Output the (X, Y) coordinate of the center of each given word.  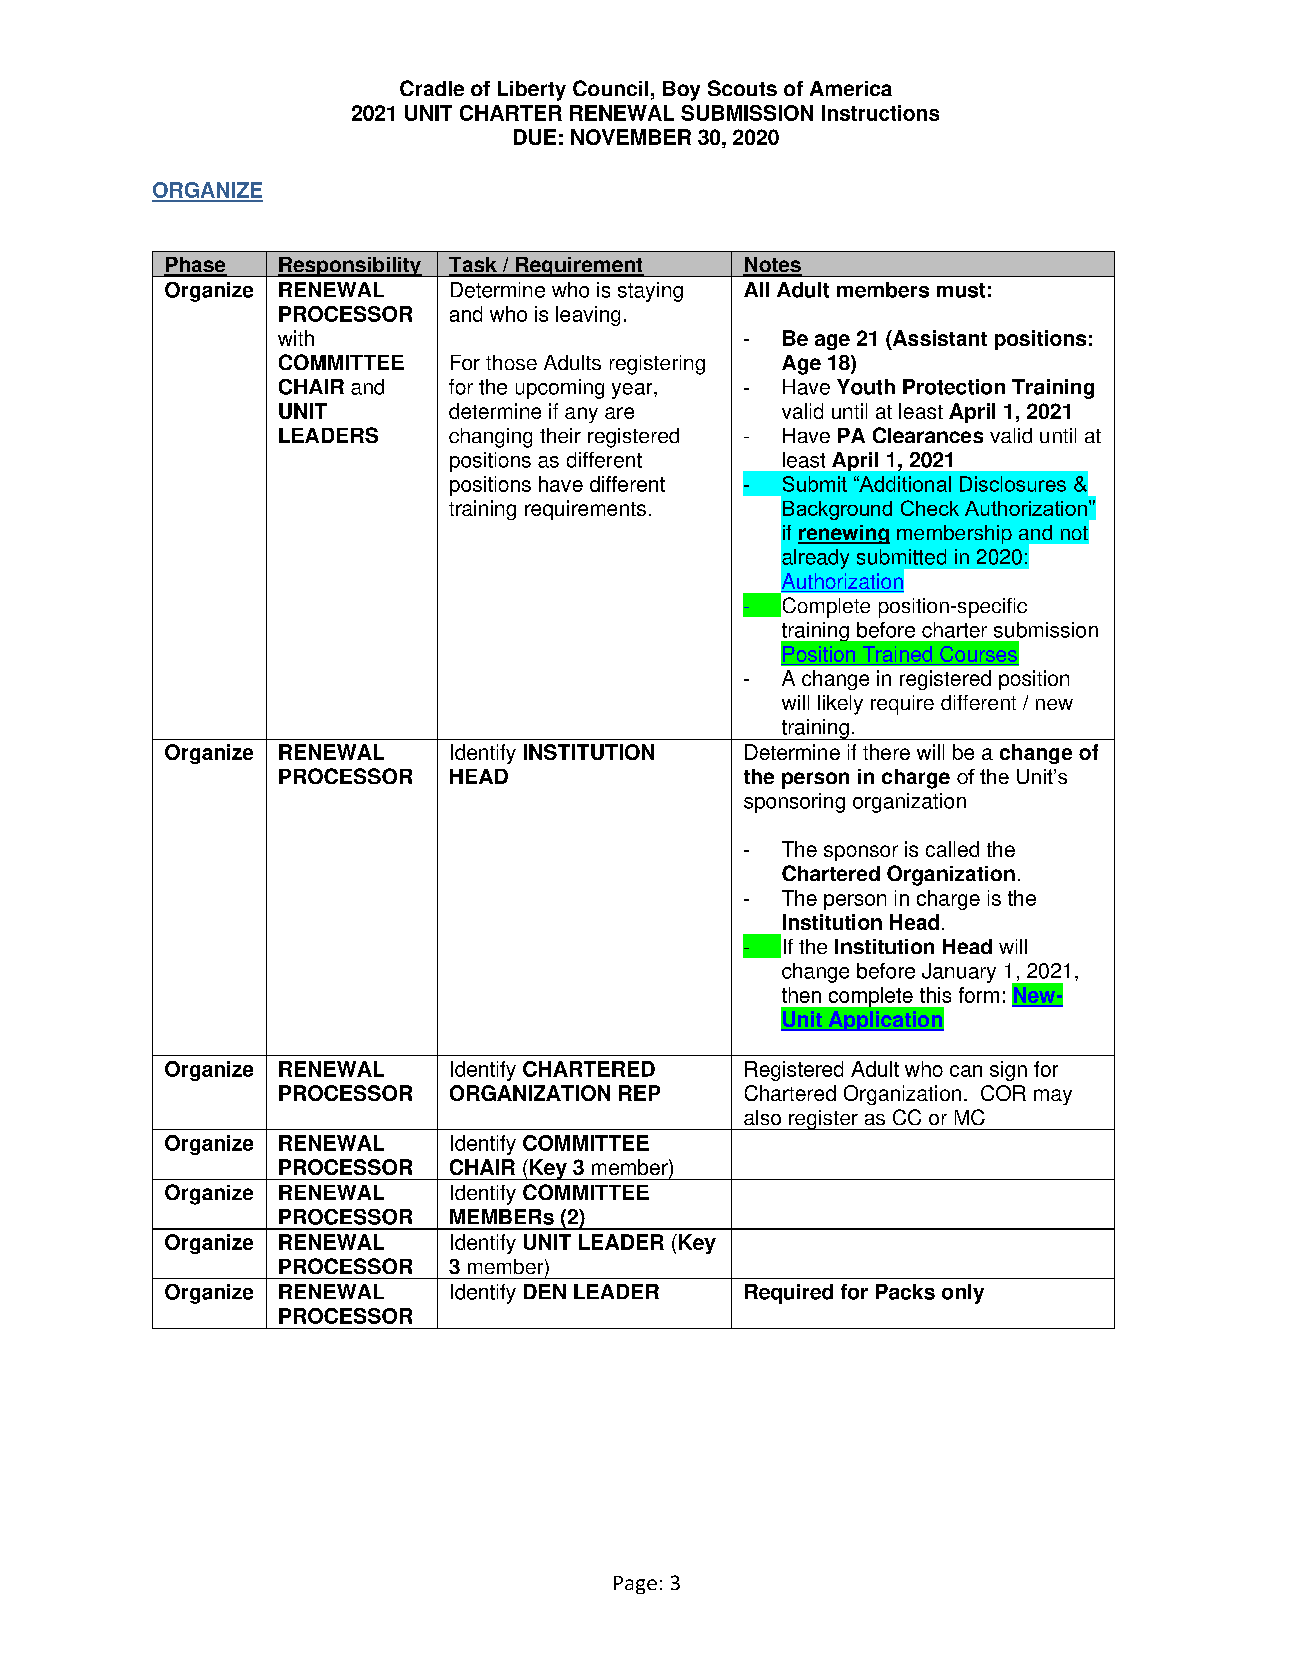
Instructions (880, 113)
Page (635, 1585)
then (801, 995)
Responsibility (350, 267)
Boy (681, 91)
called (952, 849)
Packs (905, 1292)
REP (639, 1093)
